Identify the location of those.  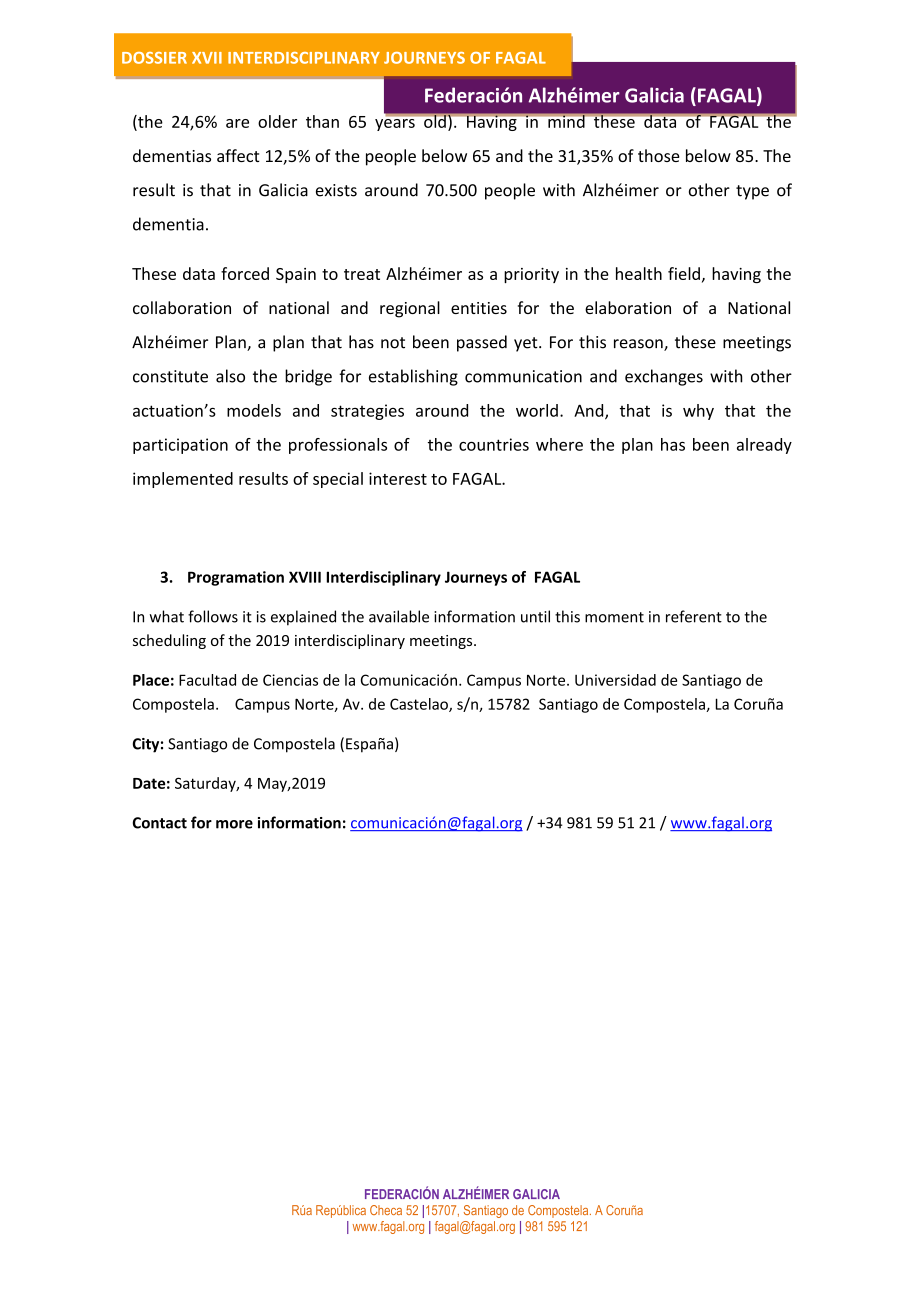
(659, 155).
